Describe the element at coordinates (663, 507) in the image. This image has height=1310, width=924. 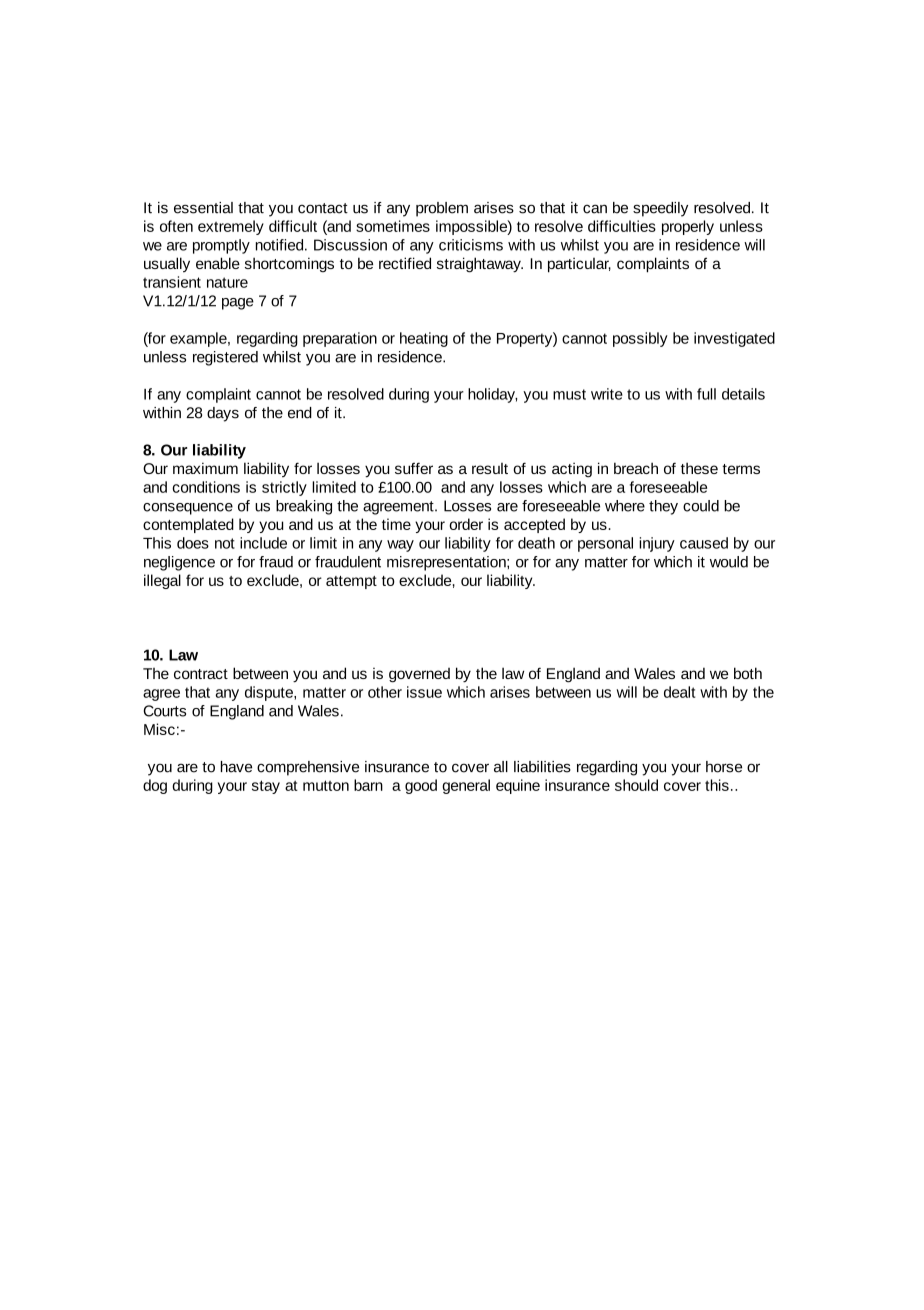
I see `they` at that location.
